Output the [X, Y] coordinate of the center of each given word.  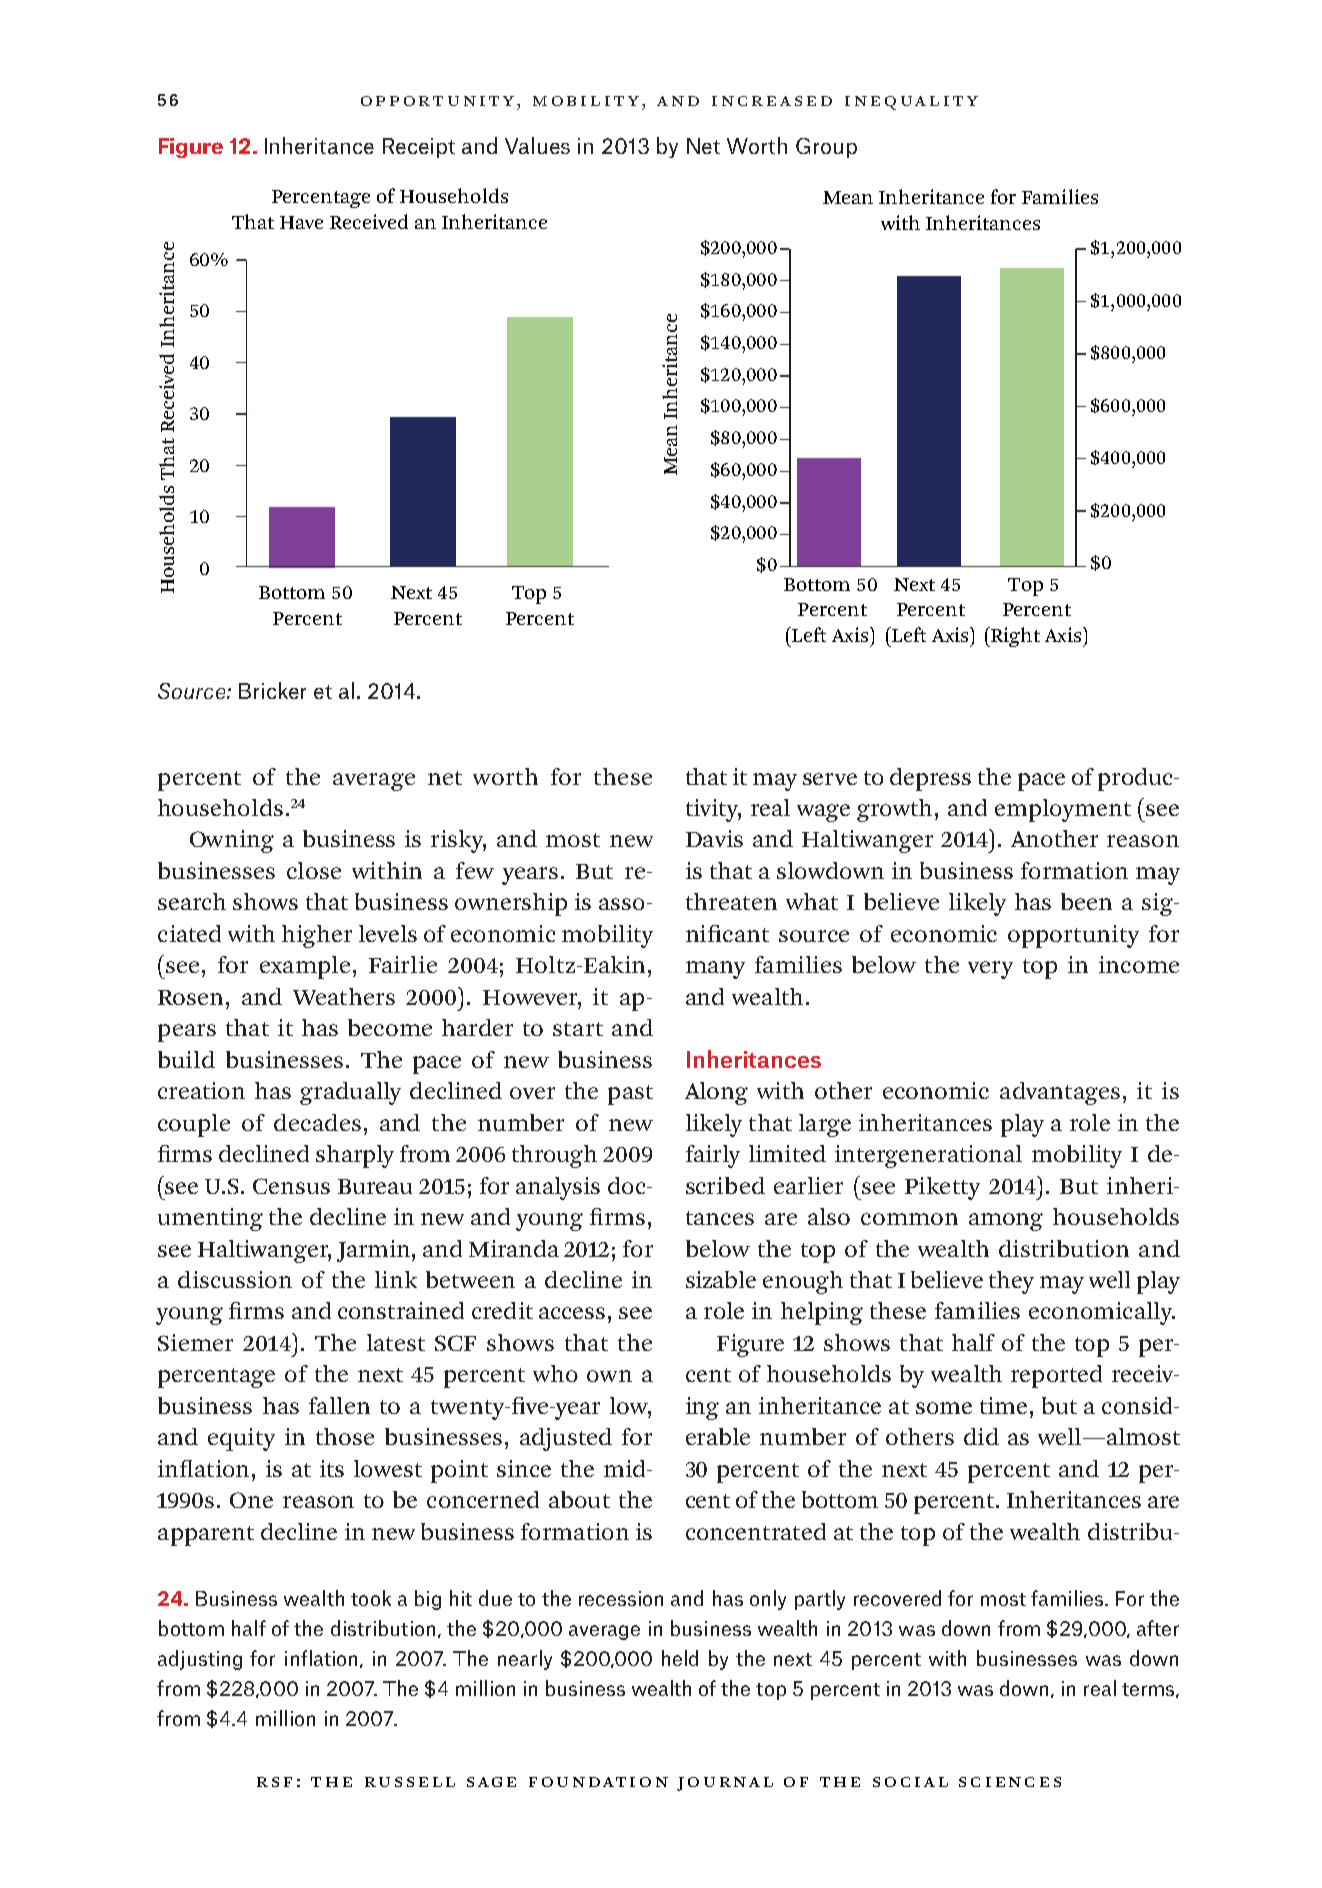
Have [301, 222]
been [1086, 901]
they [1011, 1282]
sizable [721, 1279]
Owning [232, 841]
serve [830, 779]
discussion [235, 1279]
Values [537, 145]
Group [826, 148]
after [1158, 1628]
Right [1014, 637]
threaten [731, 901]
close [314, 870]
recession [621, 1598]
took [371, 1598]
